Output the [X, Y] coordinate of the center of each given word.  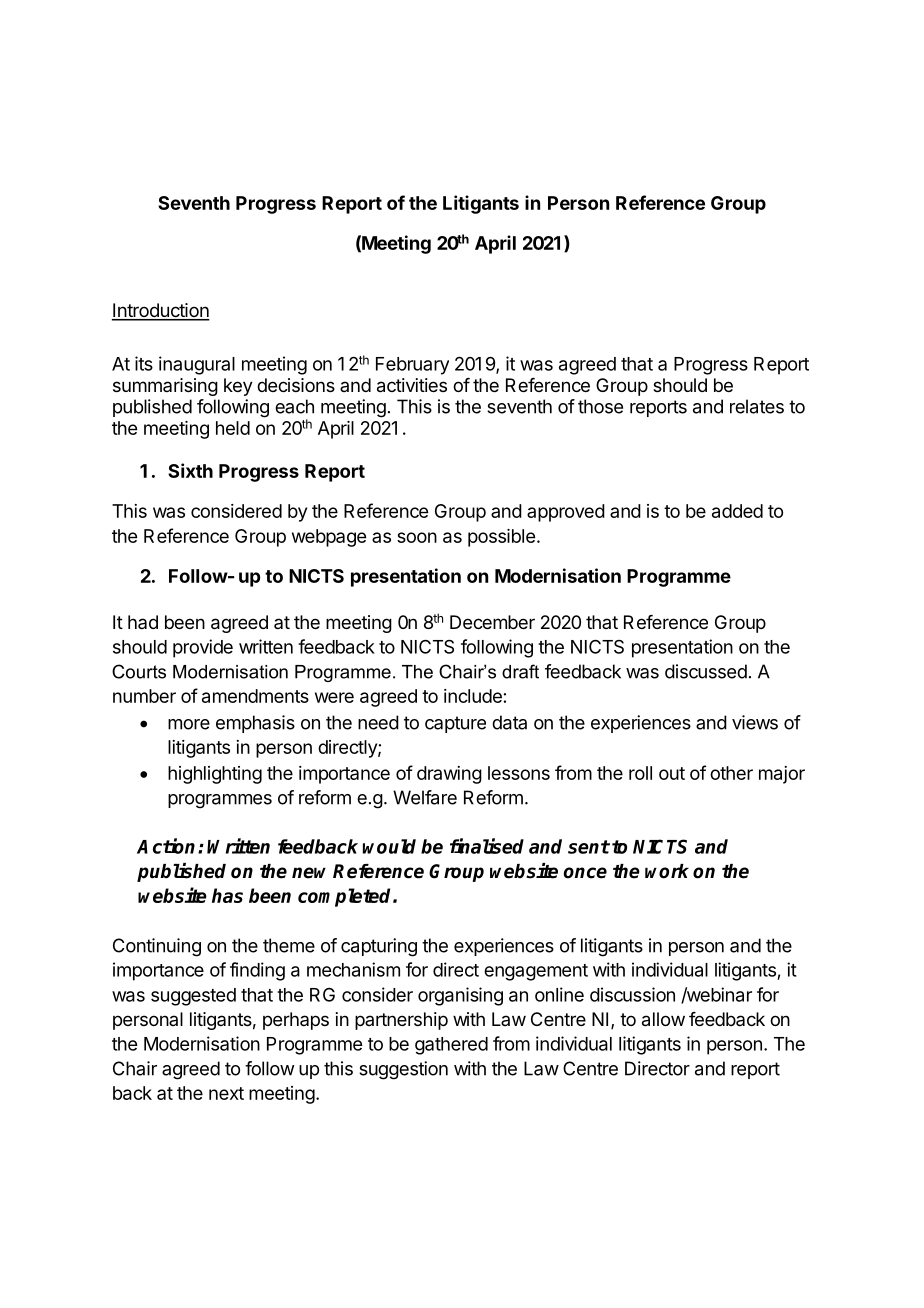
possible [501, 538]
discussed [706, 671]
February [412, 366]
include [473, 696]
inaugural [197, 365]
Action [168, 846]
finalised [487, 846]
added [737, 511]
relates [757, 406]
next [226, 1093]
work [667, 871]
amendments [255, 696]
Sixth [190, 470]
